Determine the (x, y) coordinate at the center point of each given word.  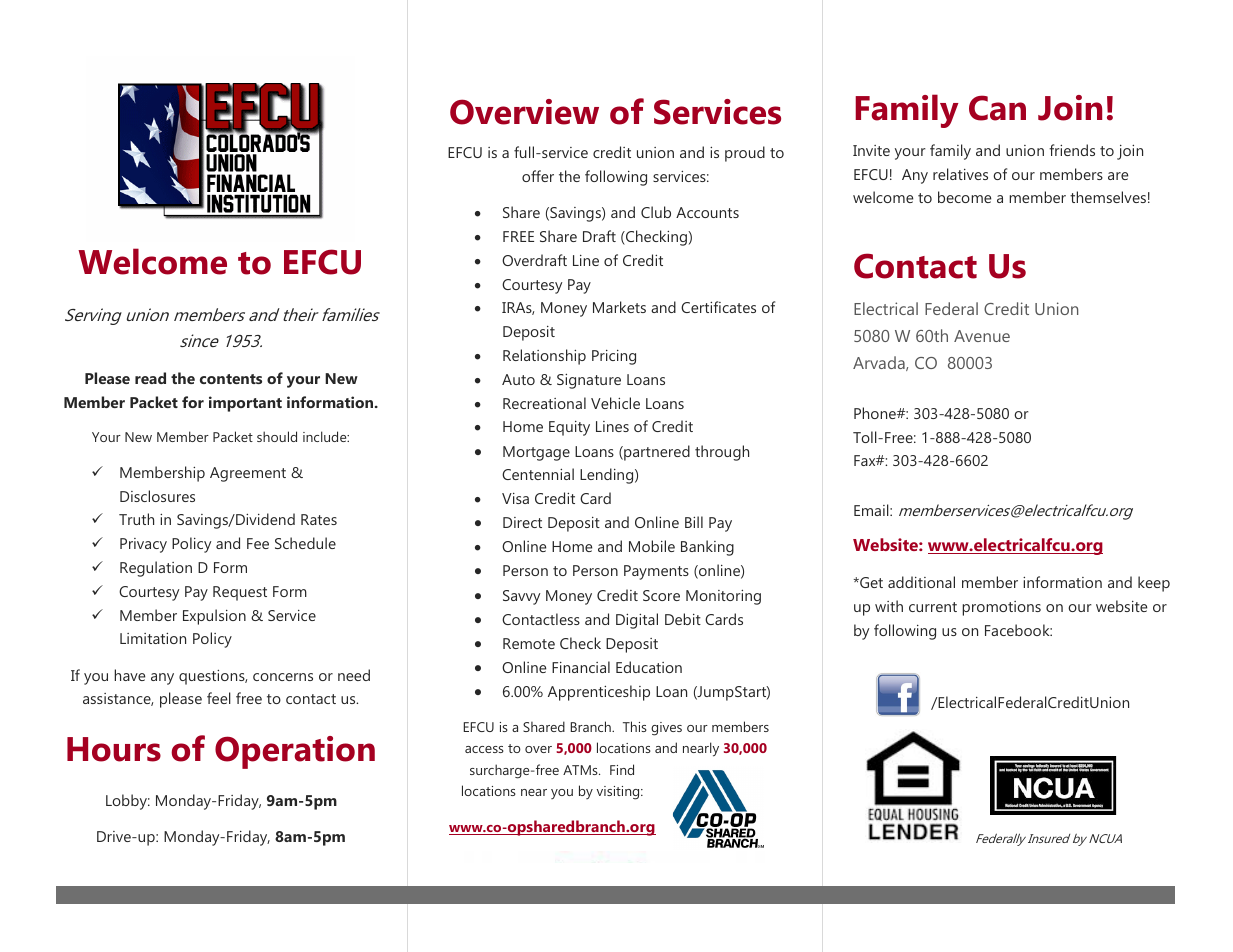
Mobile (652, 546)
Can (997, 108)
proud (745, 154)
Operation (295, 752)
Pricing (614, 357)
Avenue (982, 336)
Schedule (305, 543)
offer (538, 176)
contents (231, 379)
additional (921, 582)
